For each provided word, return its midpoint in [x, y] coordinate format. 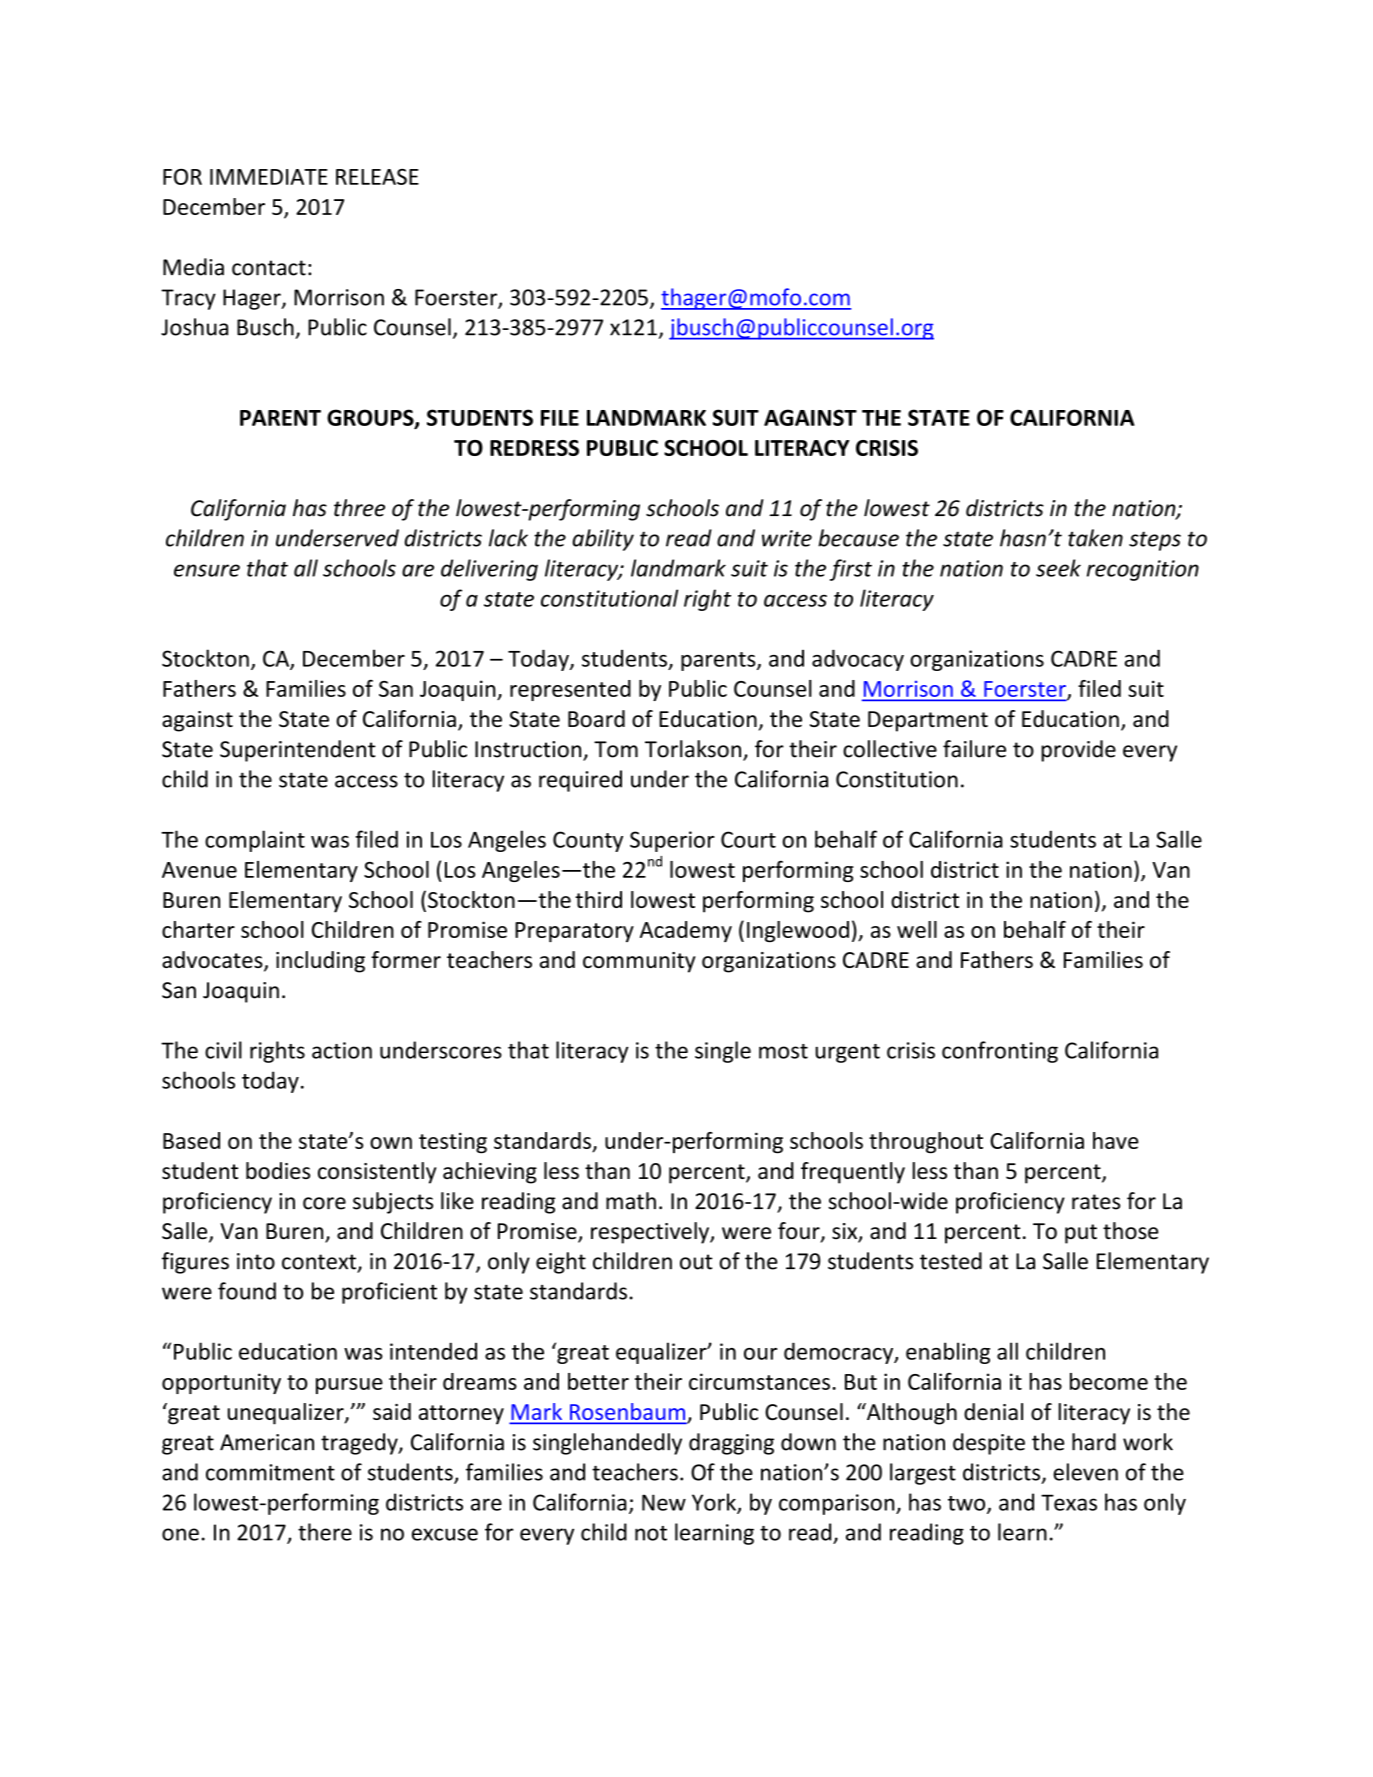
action [342, 1050]
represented [570, 690]
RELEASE [377, 177]
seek [1058, 568]
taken [1095, 538]
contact [269, 268]
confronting [1000, 1052]
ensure [207, 570]
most [783, 1051]
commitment [270, 1472]
